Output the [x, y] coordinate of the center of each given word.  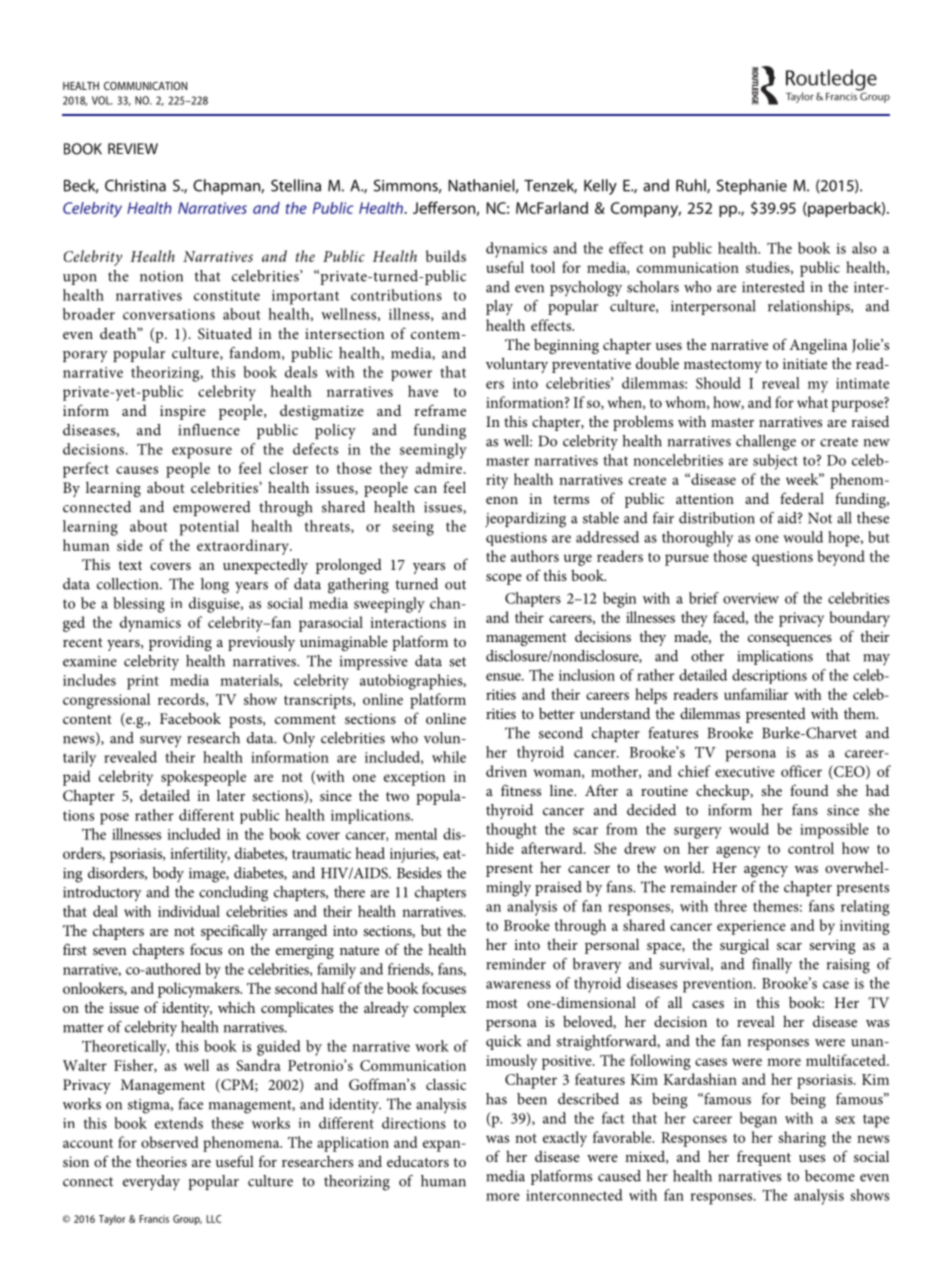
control [811, 848]
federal [802, 498]
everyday [151, 1183]
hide [500, 848]
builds [446, 256]
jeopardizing [525, 520]
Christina [135, 185]
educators [418, 1161]
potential [209, 528]
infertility [200, 855]
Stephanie [752, 187]
